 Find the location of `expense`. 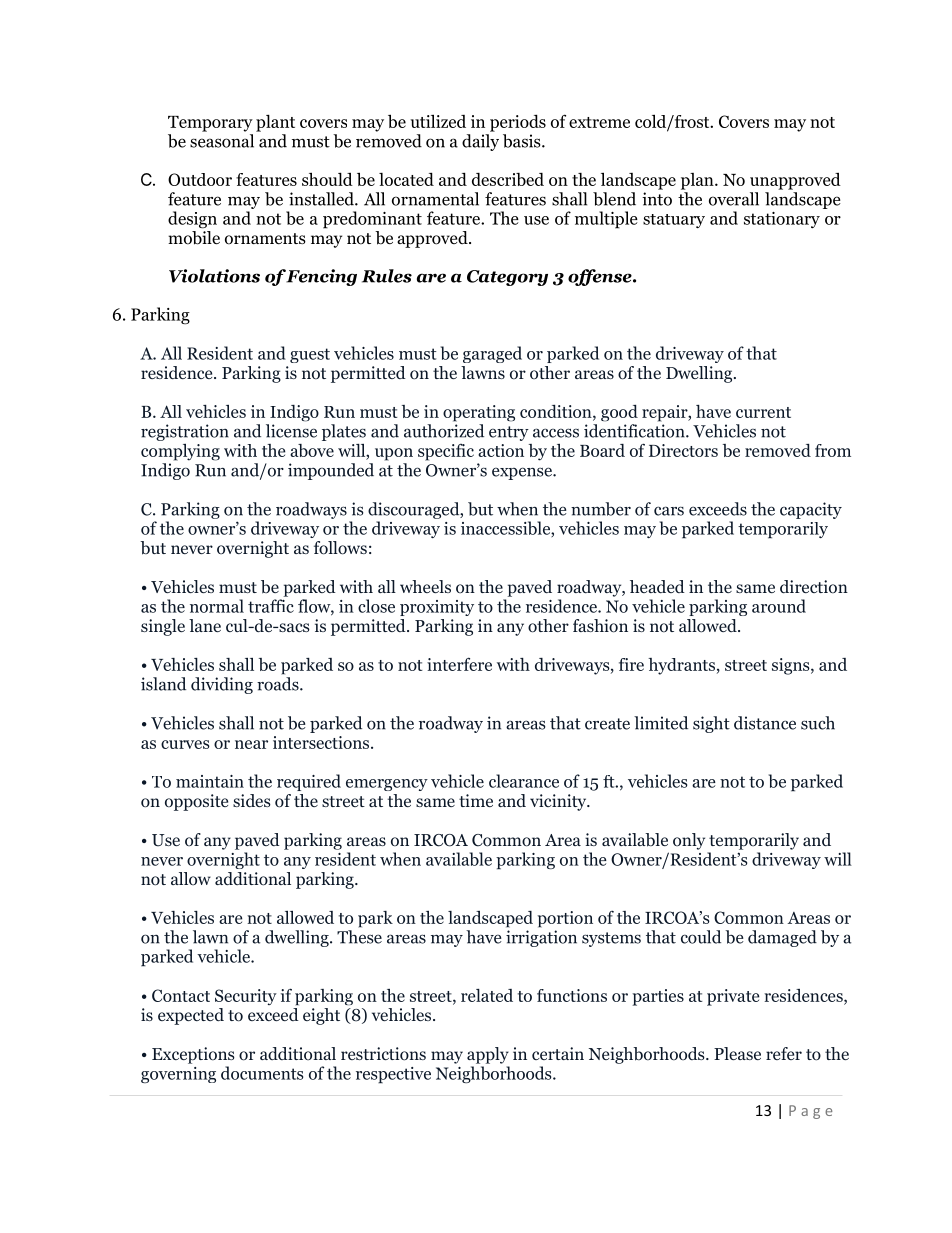

expense is located at coordinates (523, 473).
